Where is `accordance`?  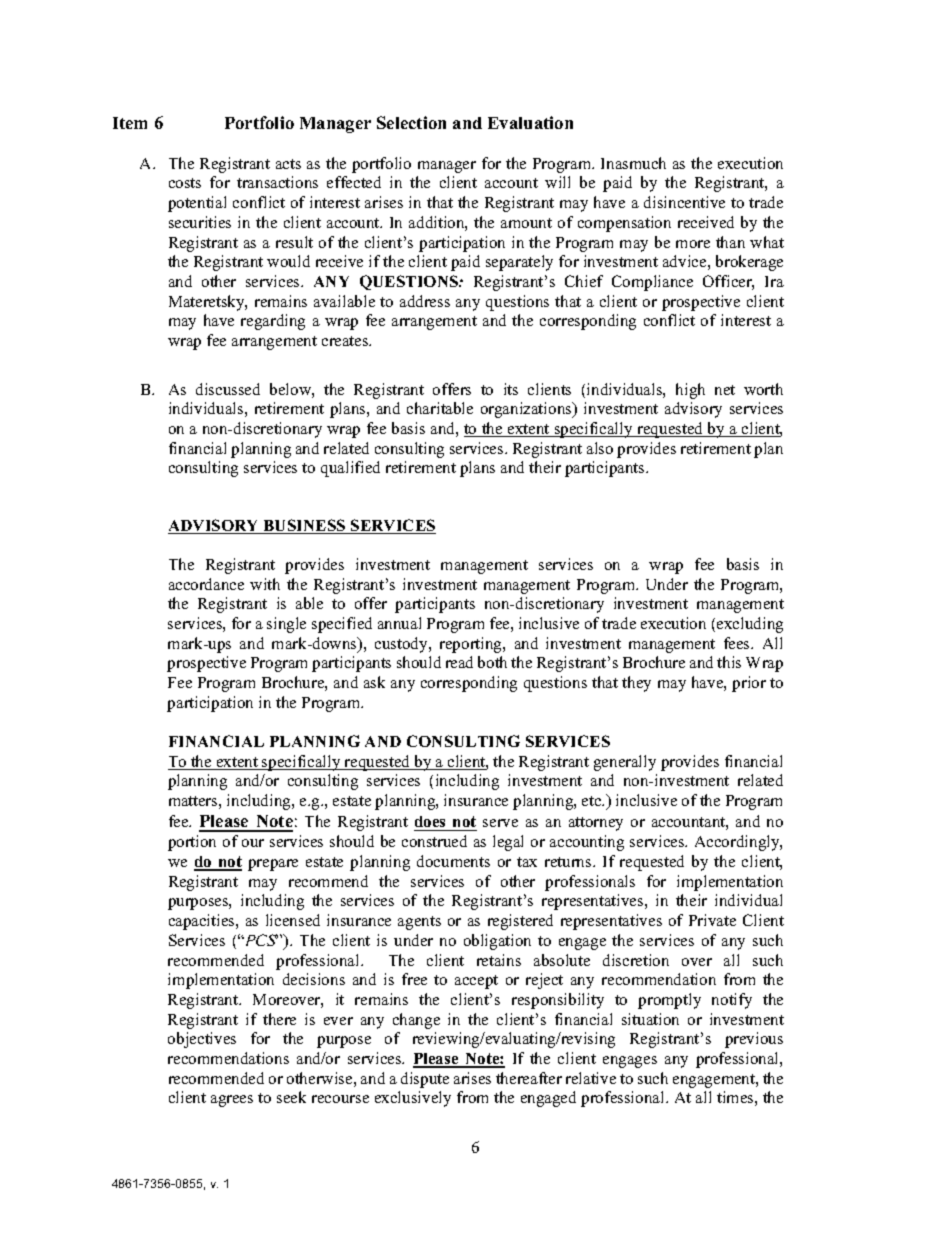 accordance is located at coordinates (206, 584).
